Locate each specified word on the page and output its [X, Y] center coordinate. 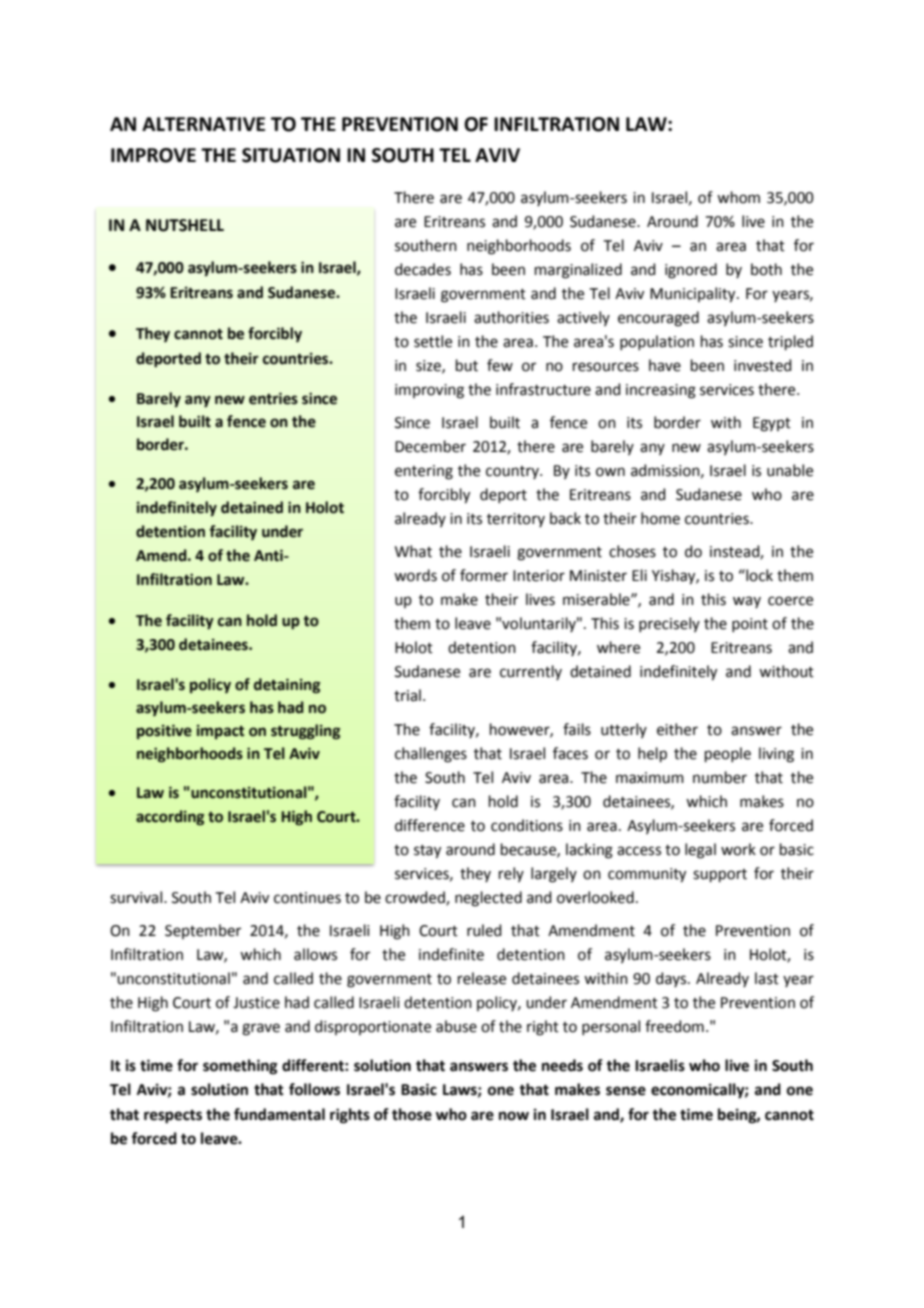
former [484, 575]
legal [700, 851]
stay [427, 852]
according [170, 817]
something [240, 1067]
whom [738, 197]
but [467, 365]
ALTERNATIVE [203, 124]
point [750, 625]
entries [273, 398]
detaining [287, 685]
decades [423, 269]
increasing [661, 391]
